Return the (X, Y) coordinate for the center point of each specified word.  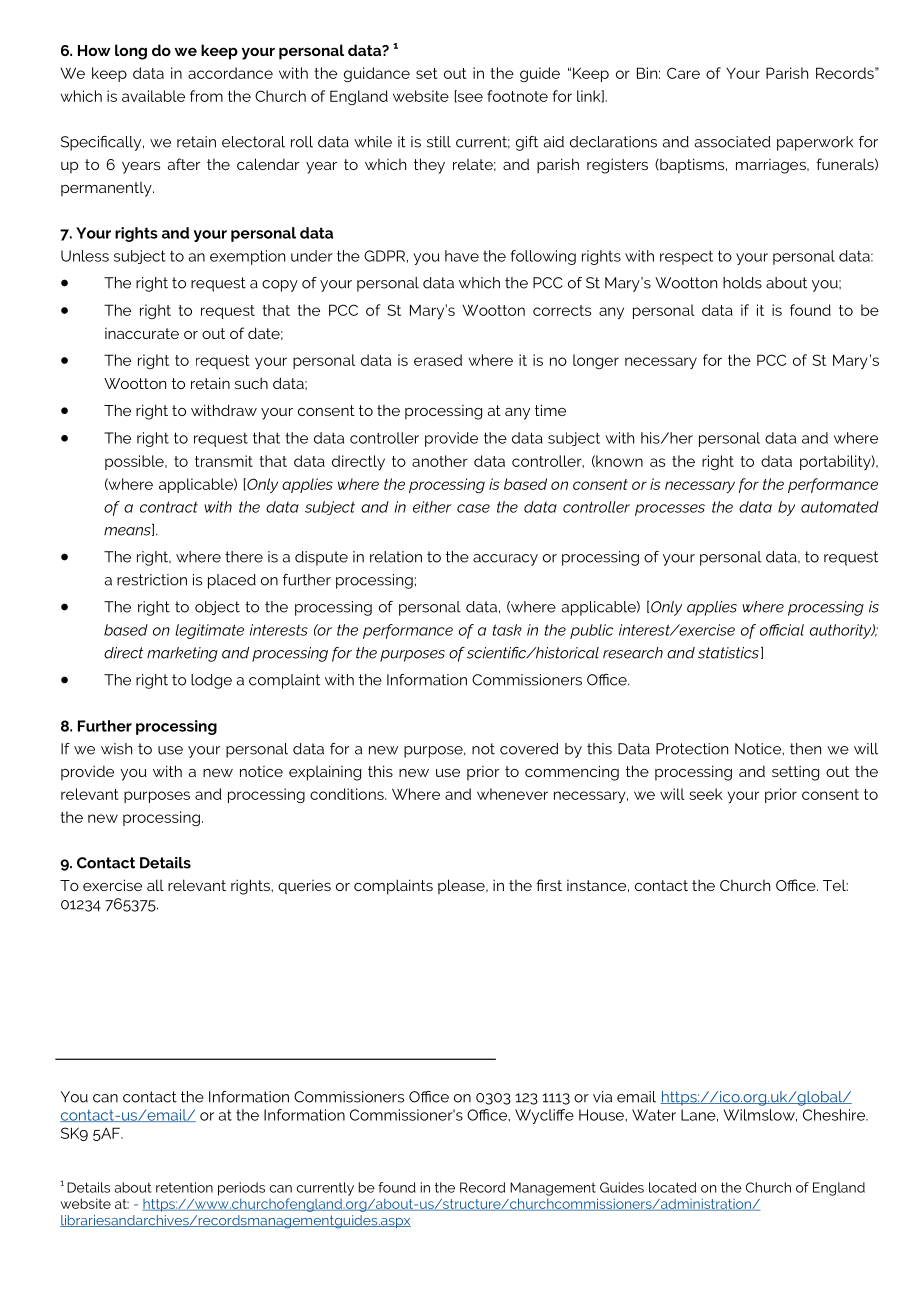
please (462, 886)
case (473, 508)
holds (742, 283)
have (462, 256)
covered (529, 749)
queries (304, 887)
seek (706, 794)
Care (683, 73)
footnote (517, 96)
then (805, 749)
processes (670, 510)
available (153, 96)
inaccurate (142, 333)
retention (184, 1187)
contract (169, 507)
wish (116, 749)
